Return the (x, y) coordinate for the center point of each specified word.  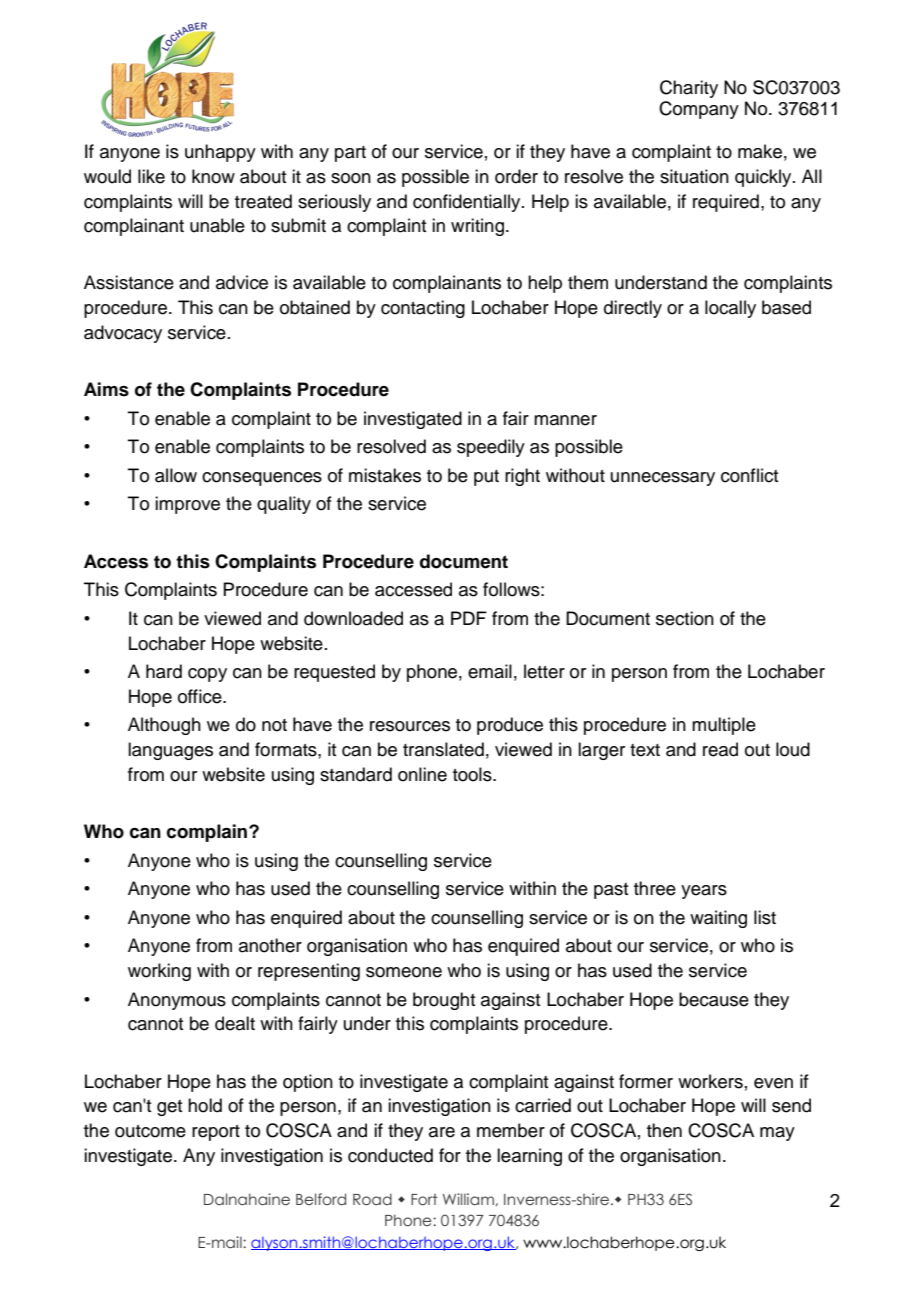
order (516, 176)
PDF (469, 618)
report (216, 1133)
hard (164, 671)
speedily (491, 448)
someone (404, 972)
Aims (106, 389)
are (442, 1132)
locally (730, 309)
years (704, 892)
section (685, 618)
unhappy (220, 153)
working (159, 972)
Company (699, 110)
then (664, 1130)
